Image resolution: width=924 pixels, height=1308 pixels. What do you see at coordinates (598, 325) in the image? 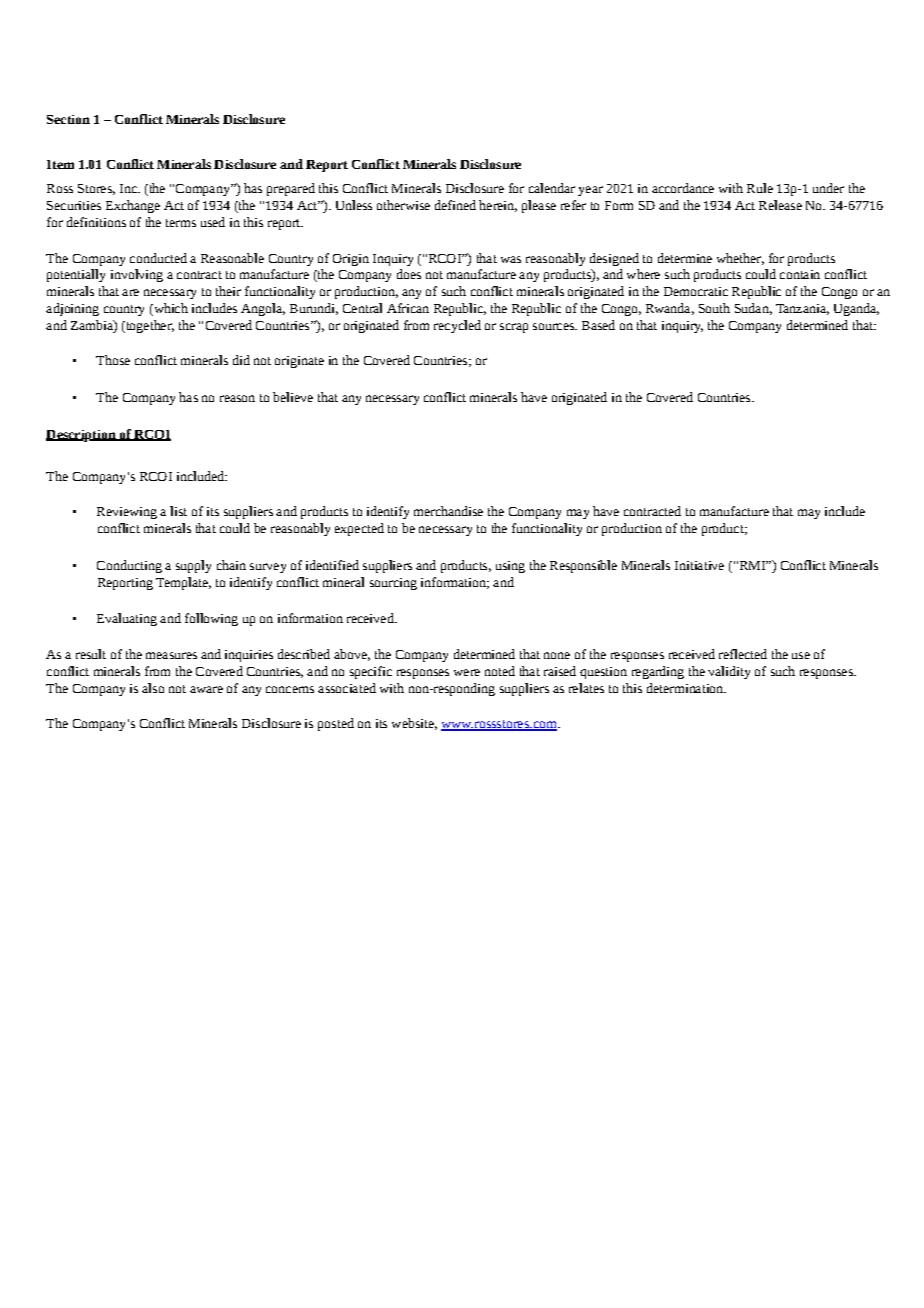
I see `Based` at bounding box center [598, 325].
